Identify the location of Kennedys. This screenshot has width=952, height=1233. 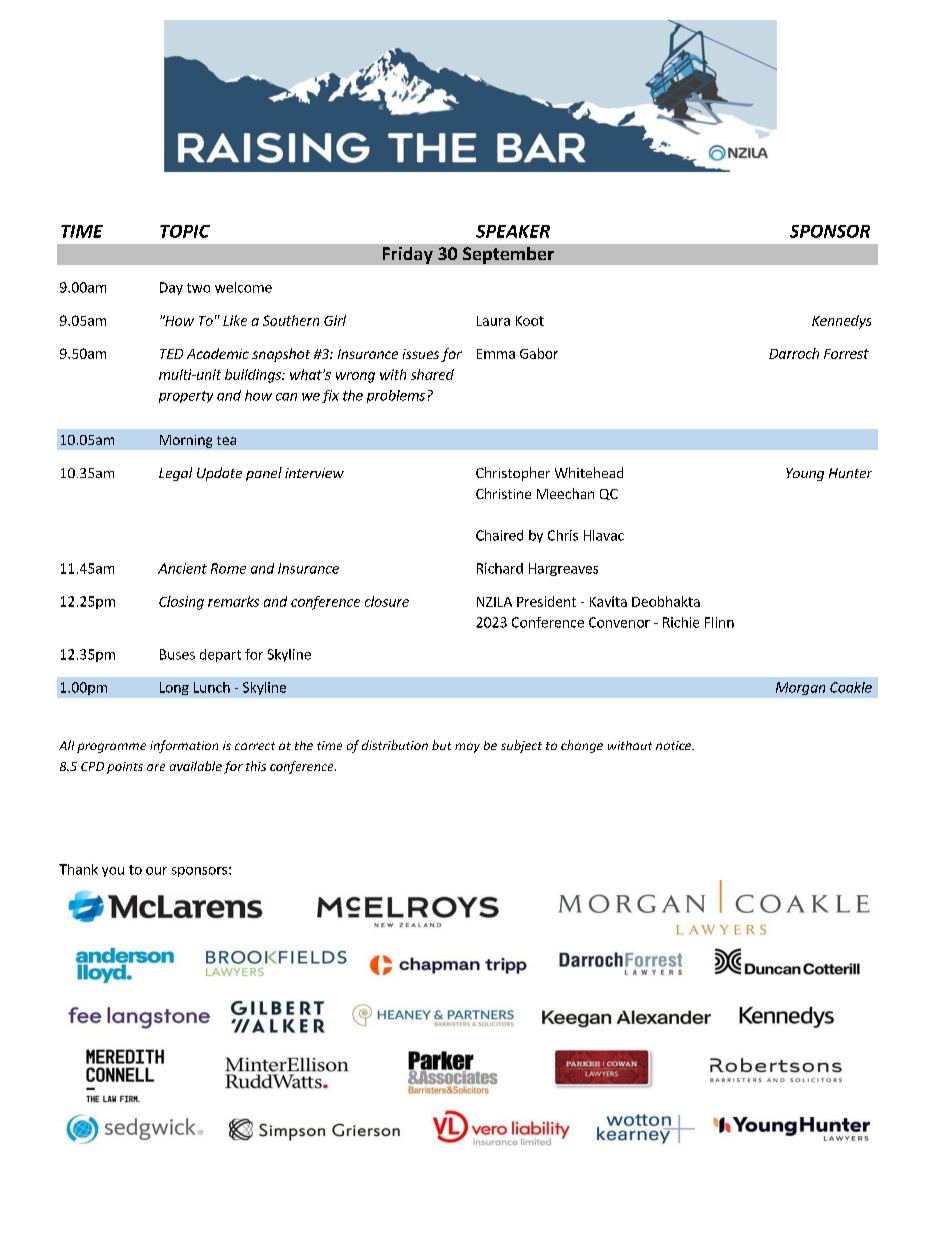
(841, 322).
